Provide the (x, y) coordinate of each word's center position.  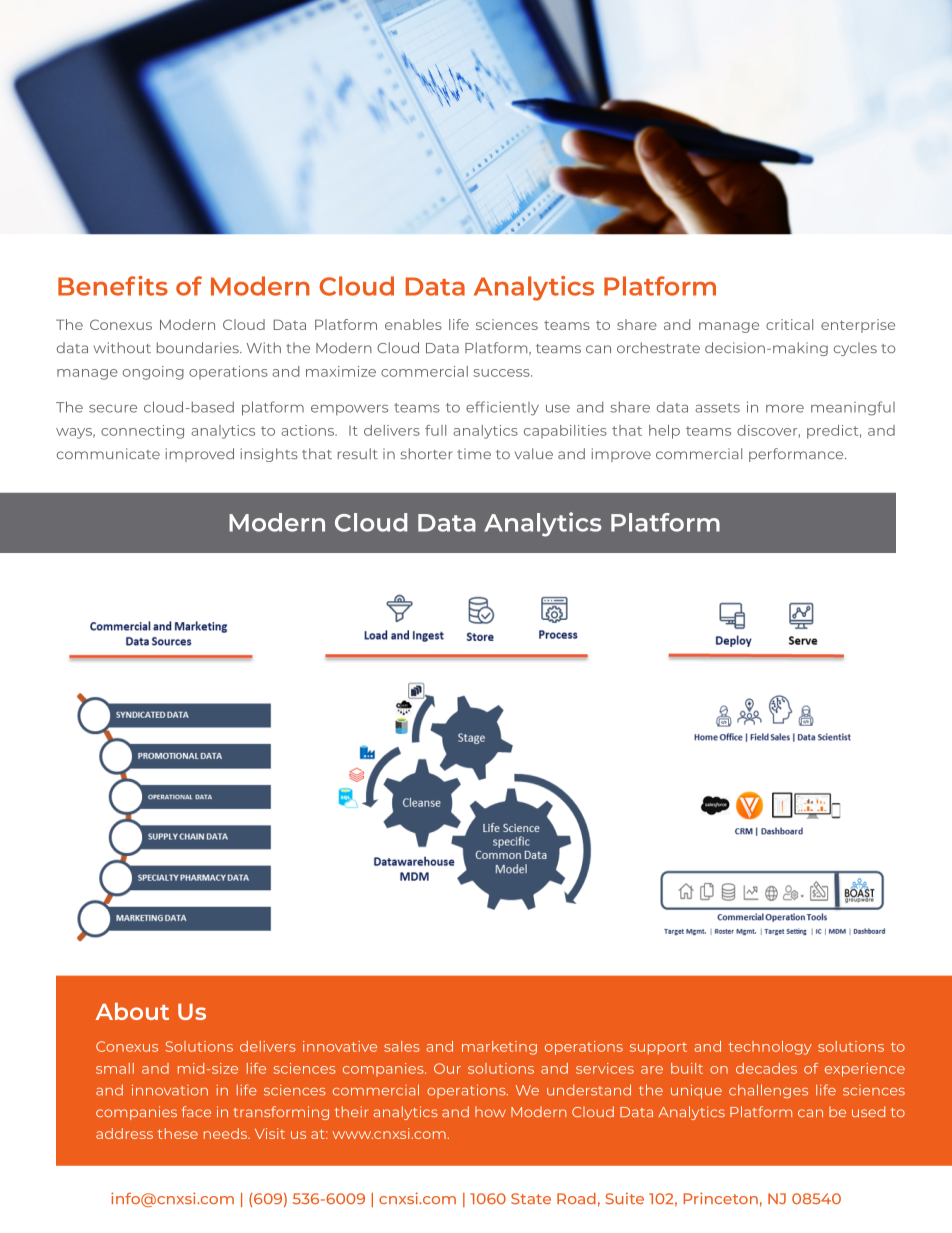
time (474, 453)
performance (797, 455)
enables (413, 324)
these (177, 1133)
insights (269, 455)
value (534, 453)
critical (789, 324)
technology (770, 1048)
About (132, 1011)
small (115, 1068)
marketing (499, 1048)
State (531, 1198)
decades (766, 1068)
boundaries (199, 347)
